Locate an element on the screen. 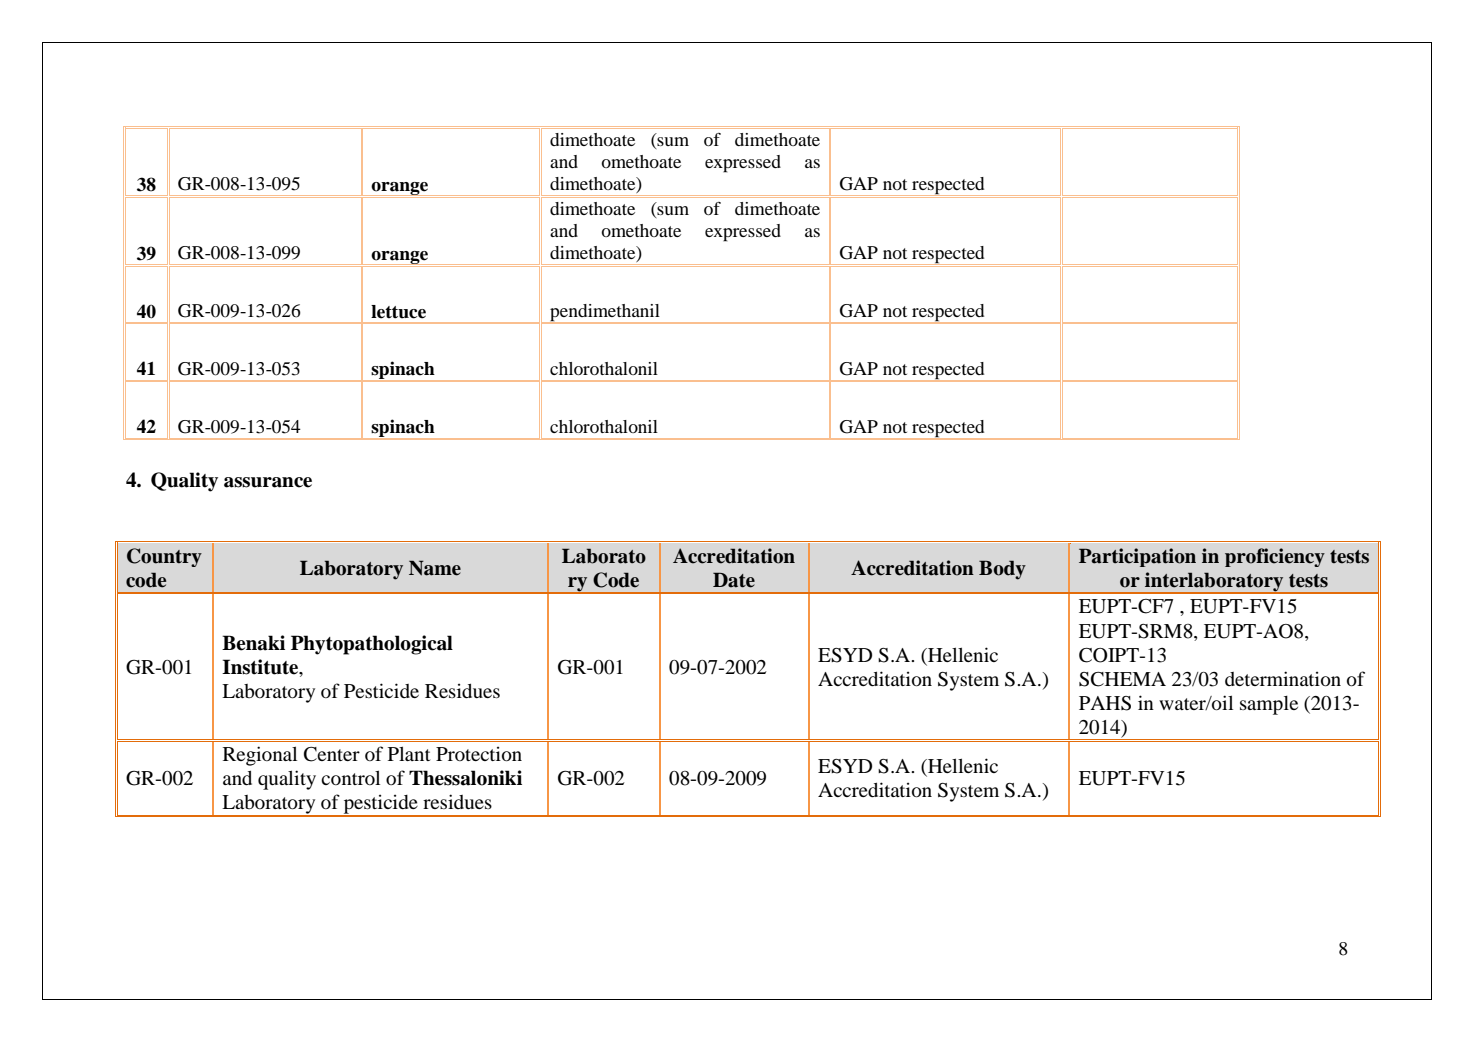 The height and width of the screenshot is (1042, 1474). Name is located at coordinates (435, 568).
